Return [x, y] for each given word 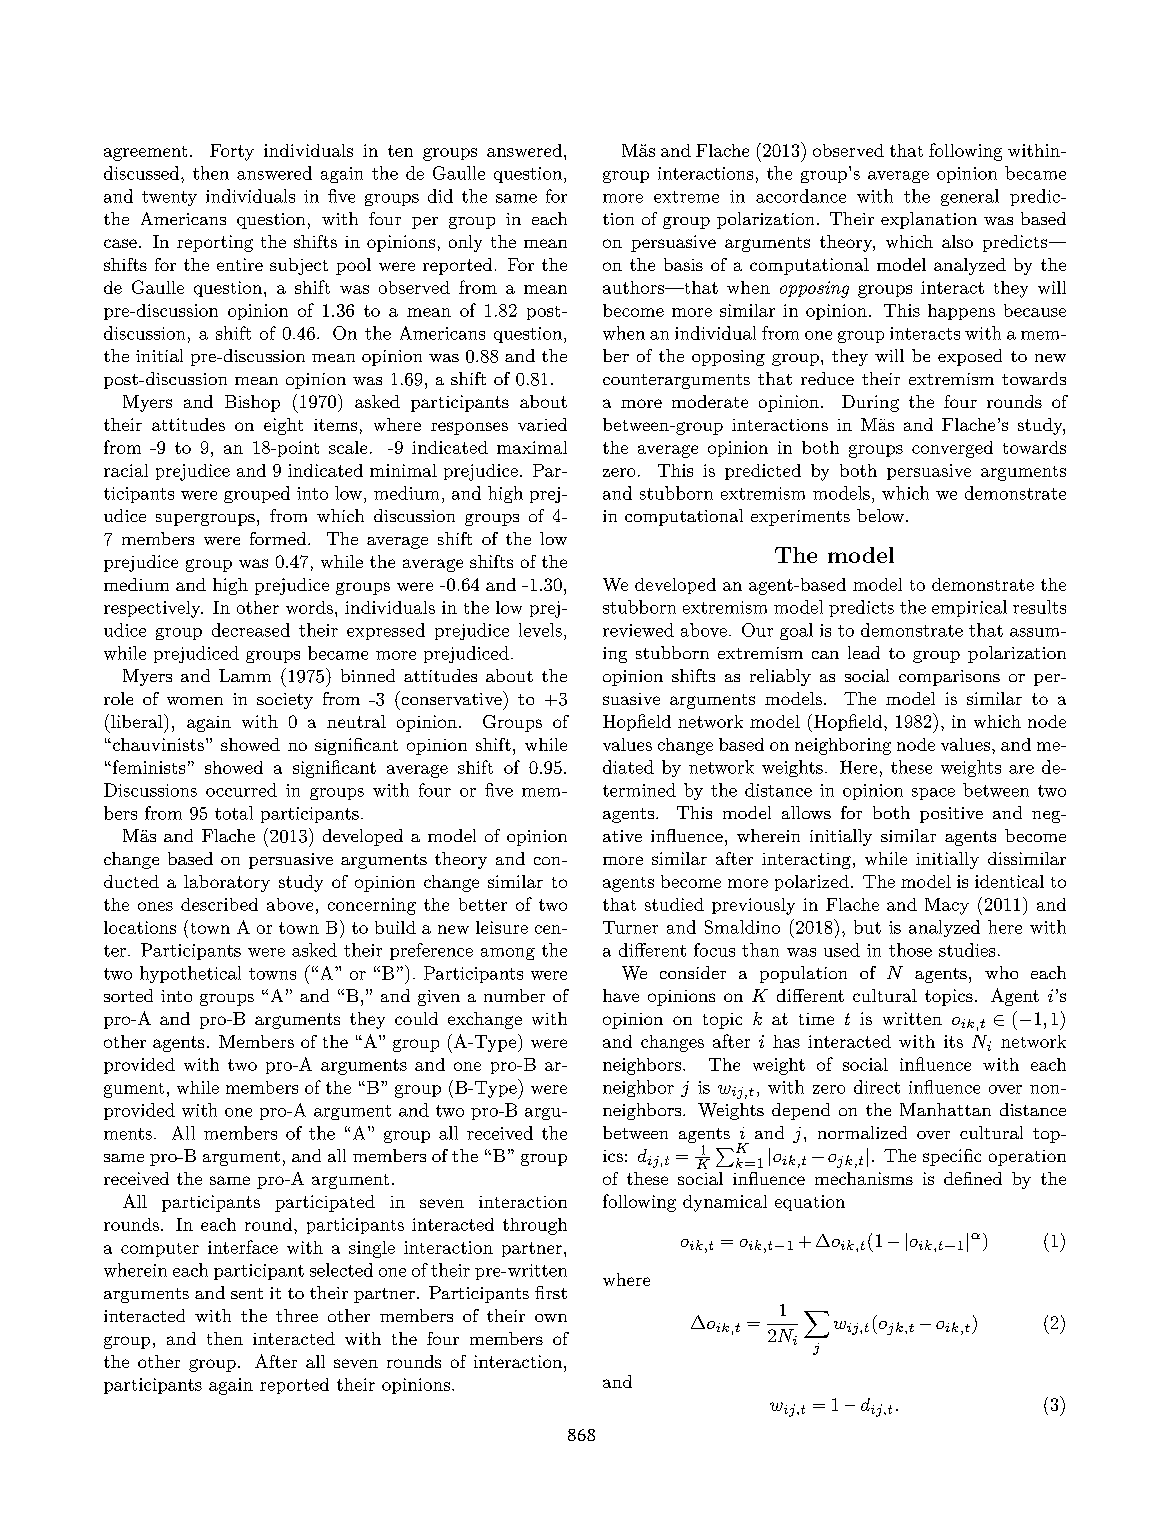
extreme [686, 197]
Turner [630, 927]
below [880, 515]
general [970, 197]
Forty [232, 152]
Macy [947, 906]
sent [247, 1293]
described [219, 904]
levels [540, 630]
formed [279, 538]
